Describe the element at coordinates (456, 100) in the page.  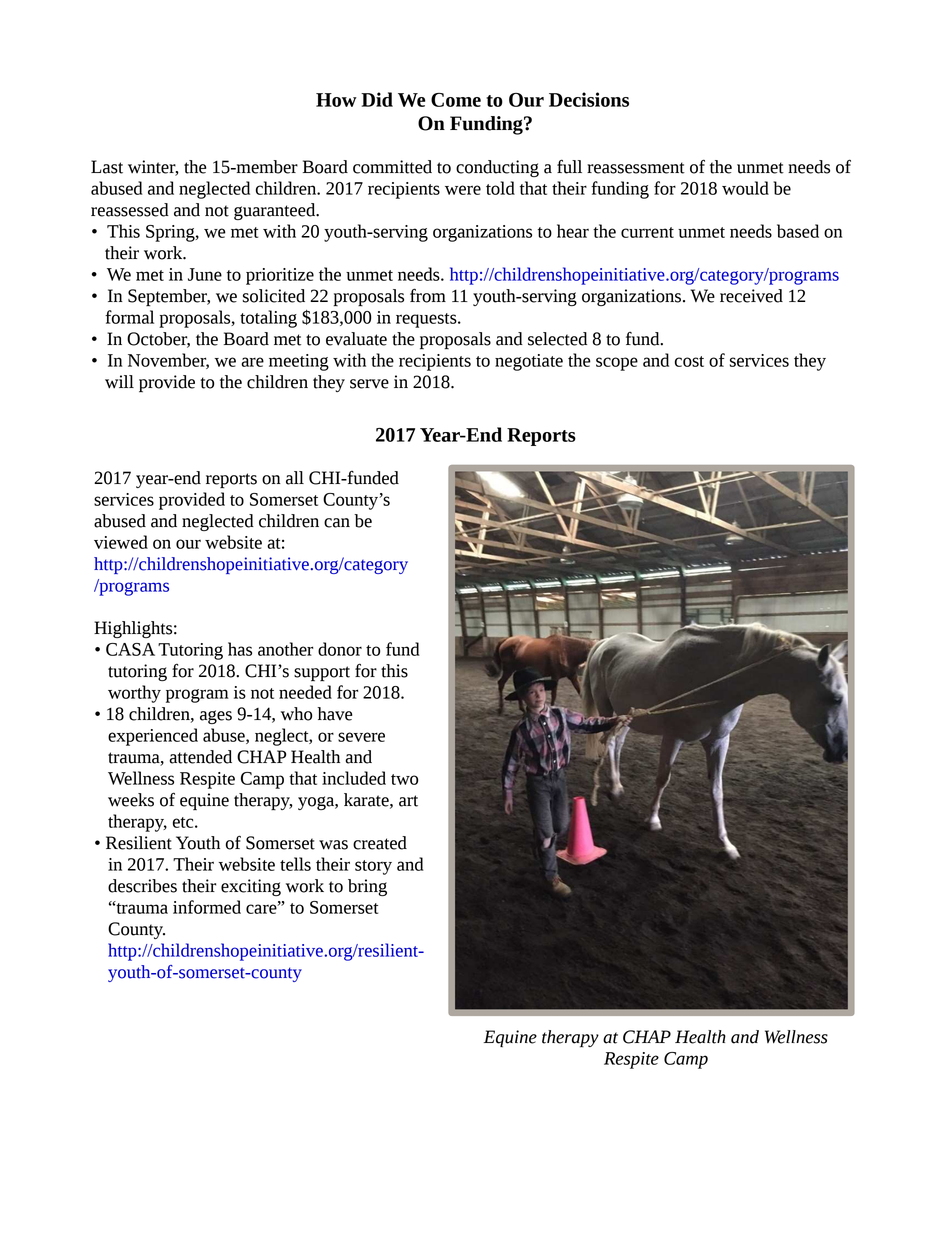
I see `Come` at that location.
